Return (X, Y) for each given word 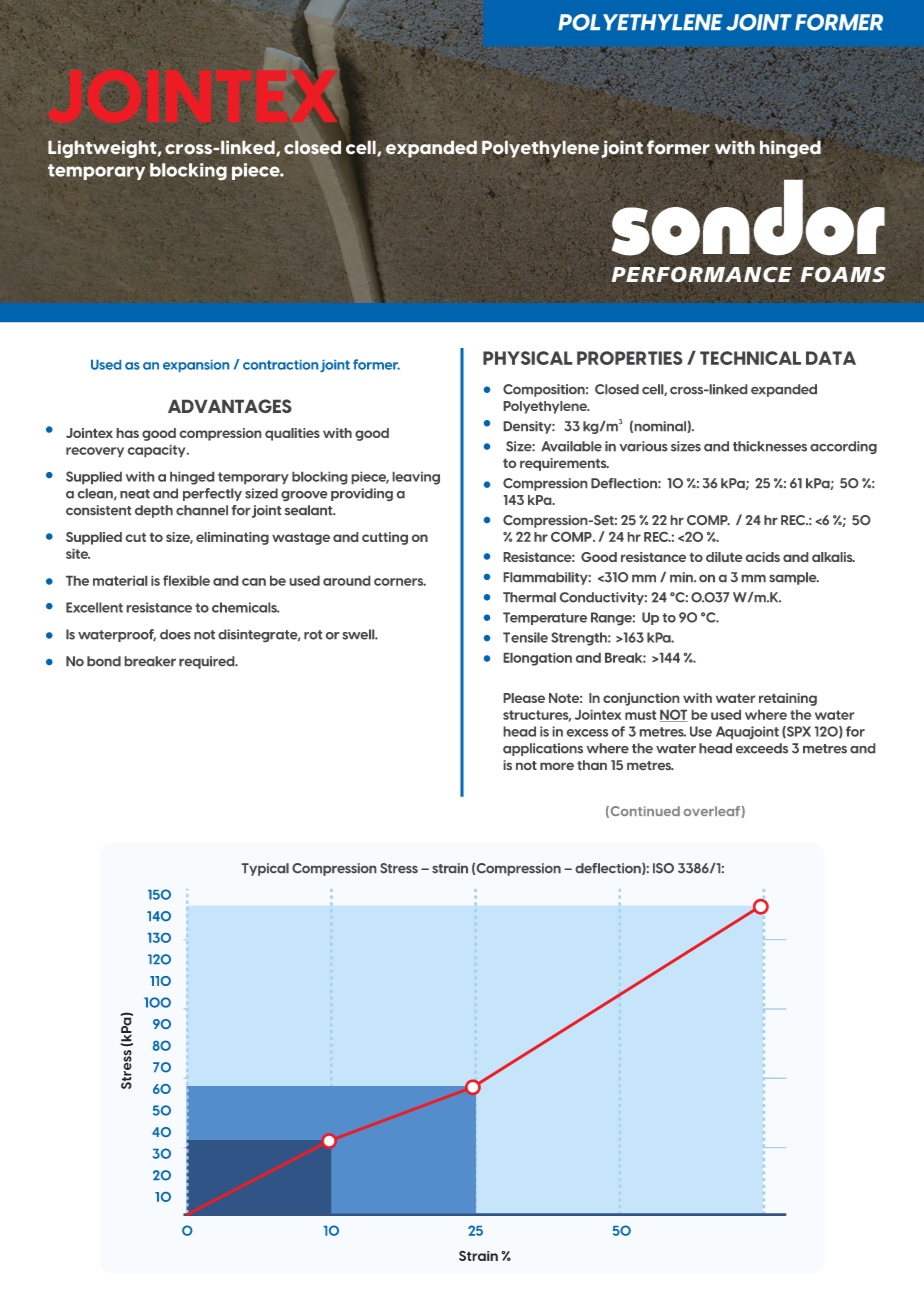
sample (794, 578)
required (208, 662)
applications (543, 749)
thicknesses (770, 446)
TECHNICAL (750, 358)
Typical (265, 869)
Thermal (529, 597)
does (175, 634)
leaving (416, 478)
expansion (196, 366)
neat (135, 494)
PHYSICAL (527, 358)
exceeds (762, 748)
